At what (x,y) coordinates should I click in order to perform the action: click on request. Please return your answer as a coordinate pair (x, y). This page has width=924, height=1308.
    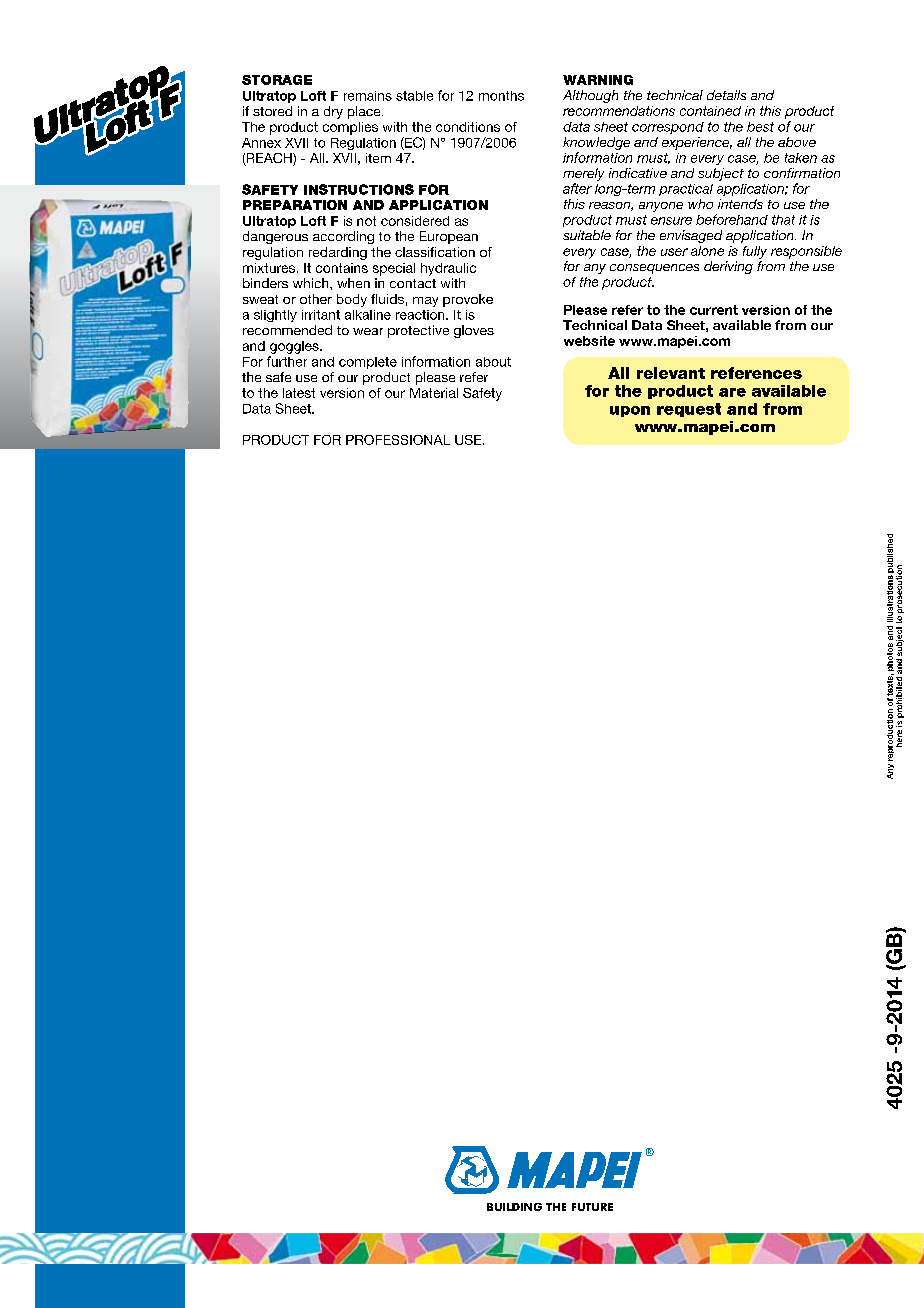
    Looking at the image, I should click on (689, 410).
